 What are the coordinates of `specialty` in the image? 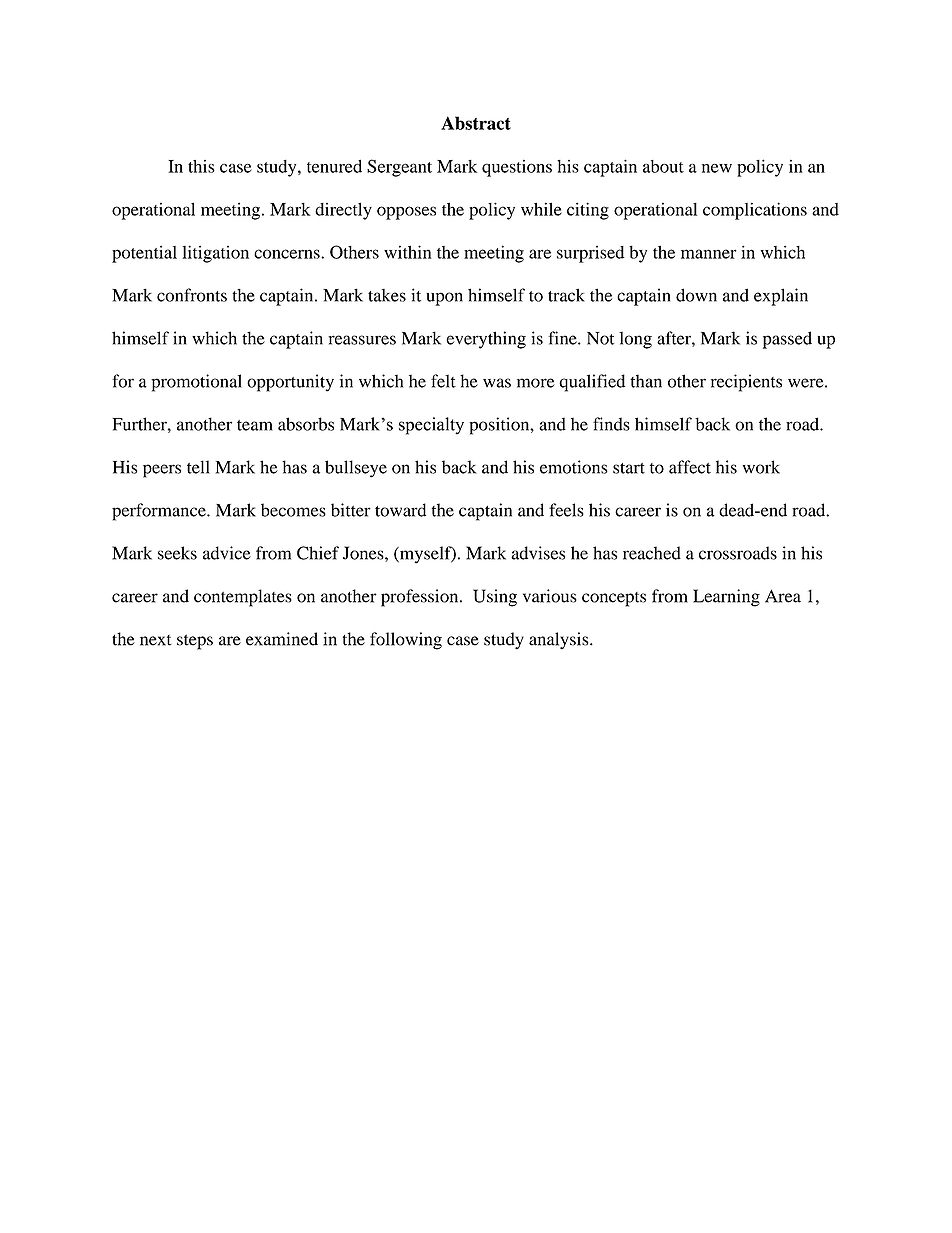 It's located at (431, 426).
